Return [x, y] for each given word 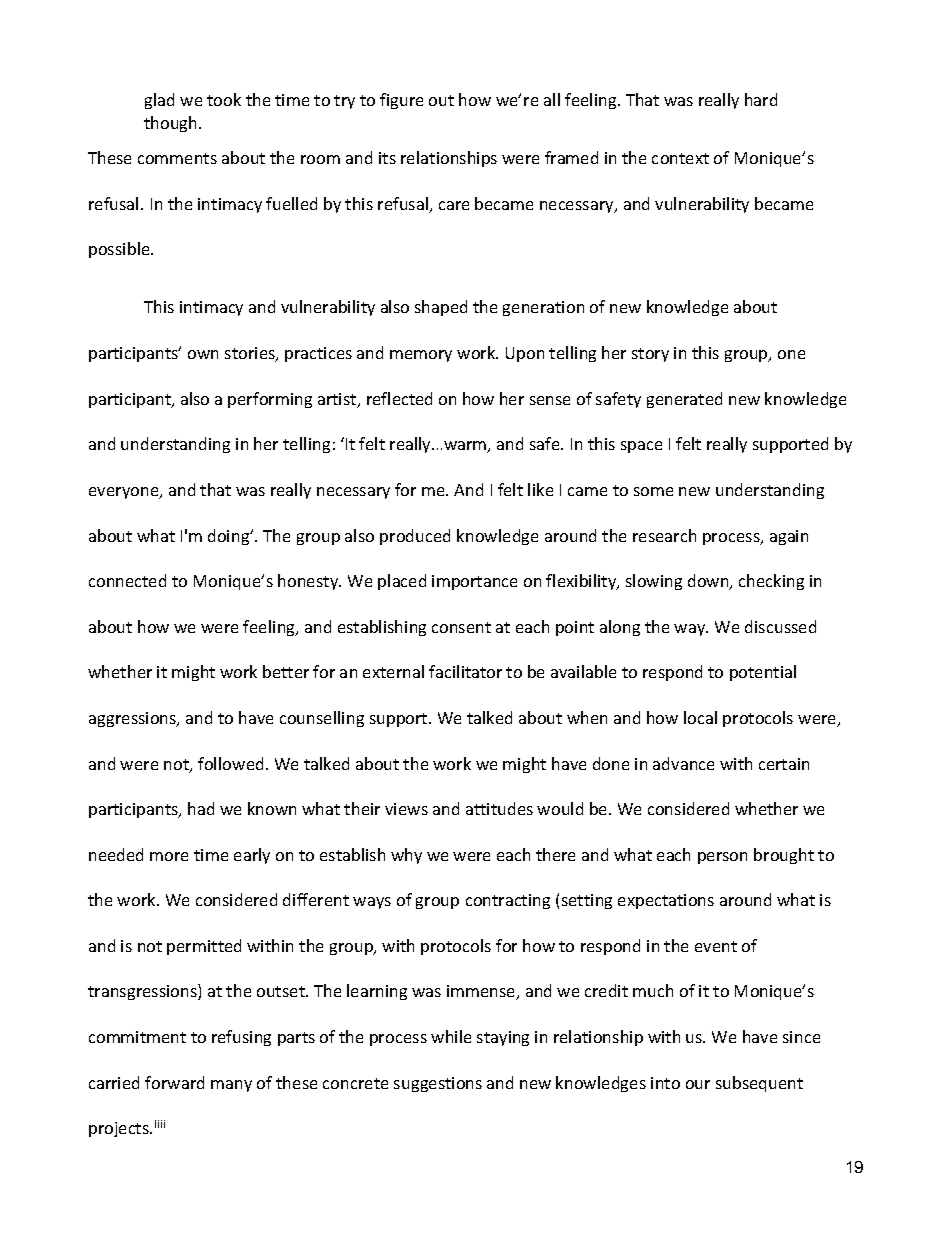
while [451, 1036]
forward [174, 1082]
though [172, 124]
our [698, 1084]
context [680, 158]
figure [401, 101]
